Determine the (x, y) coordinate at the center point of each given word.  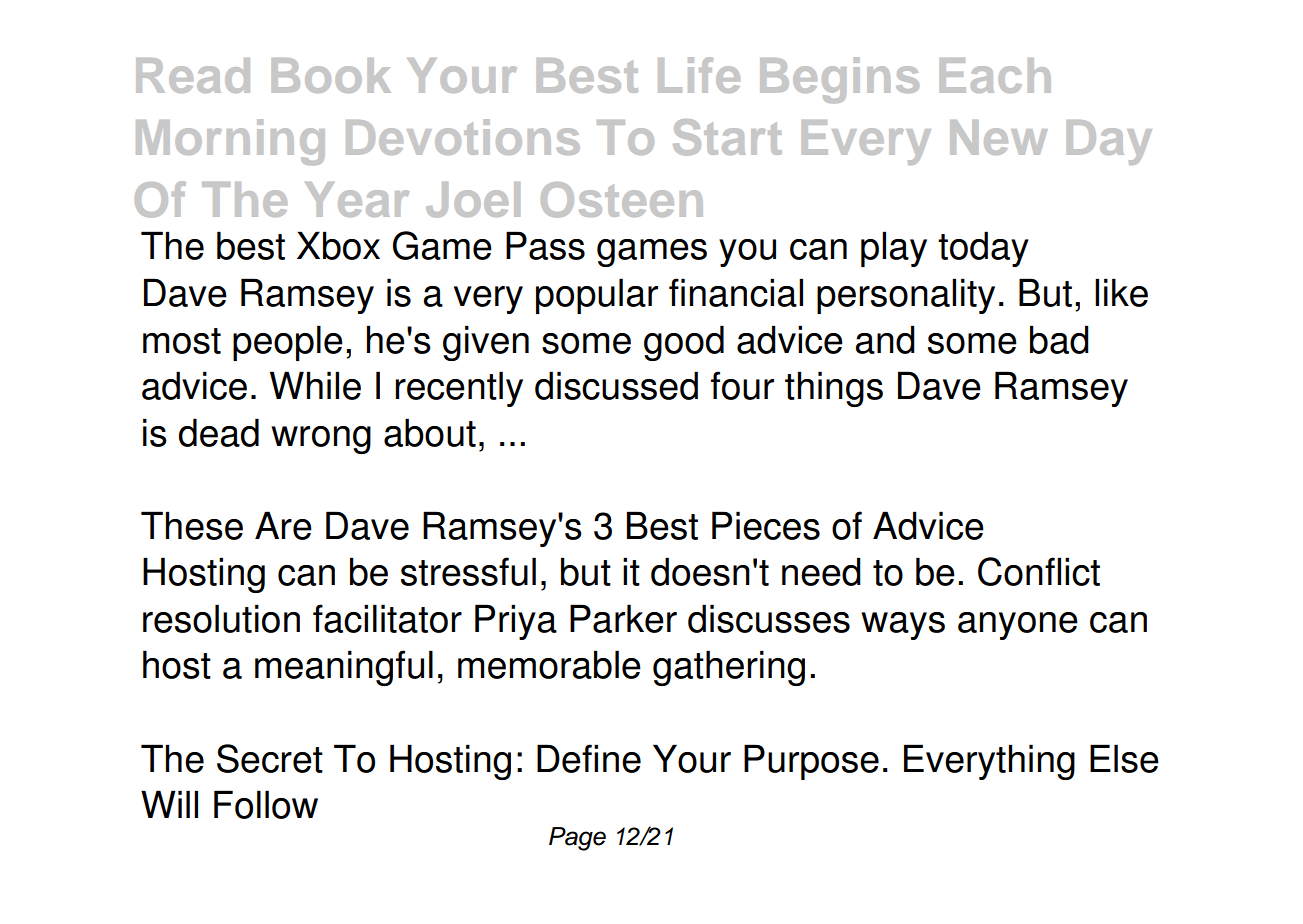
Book (331, 75)
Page (577, 839)
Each (995, 75)
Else (1124, 758)
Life (699, 75)
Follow (266, 804)
